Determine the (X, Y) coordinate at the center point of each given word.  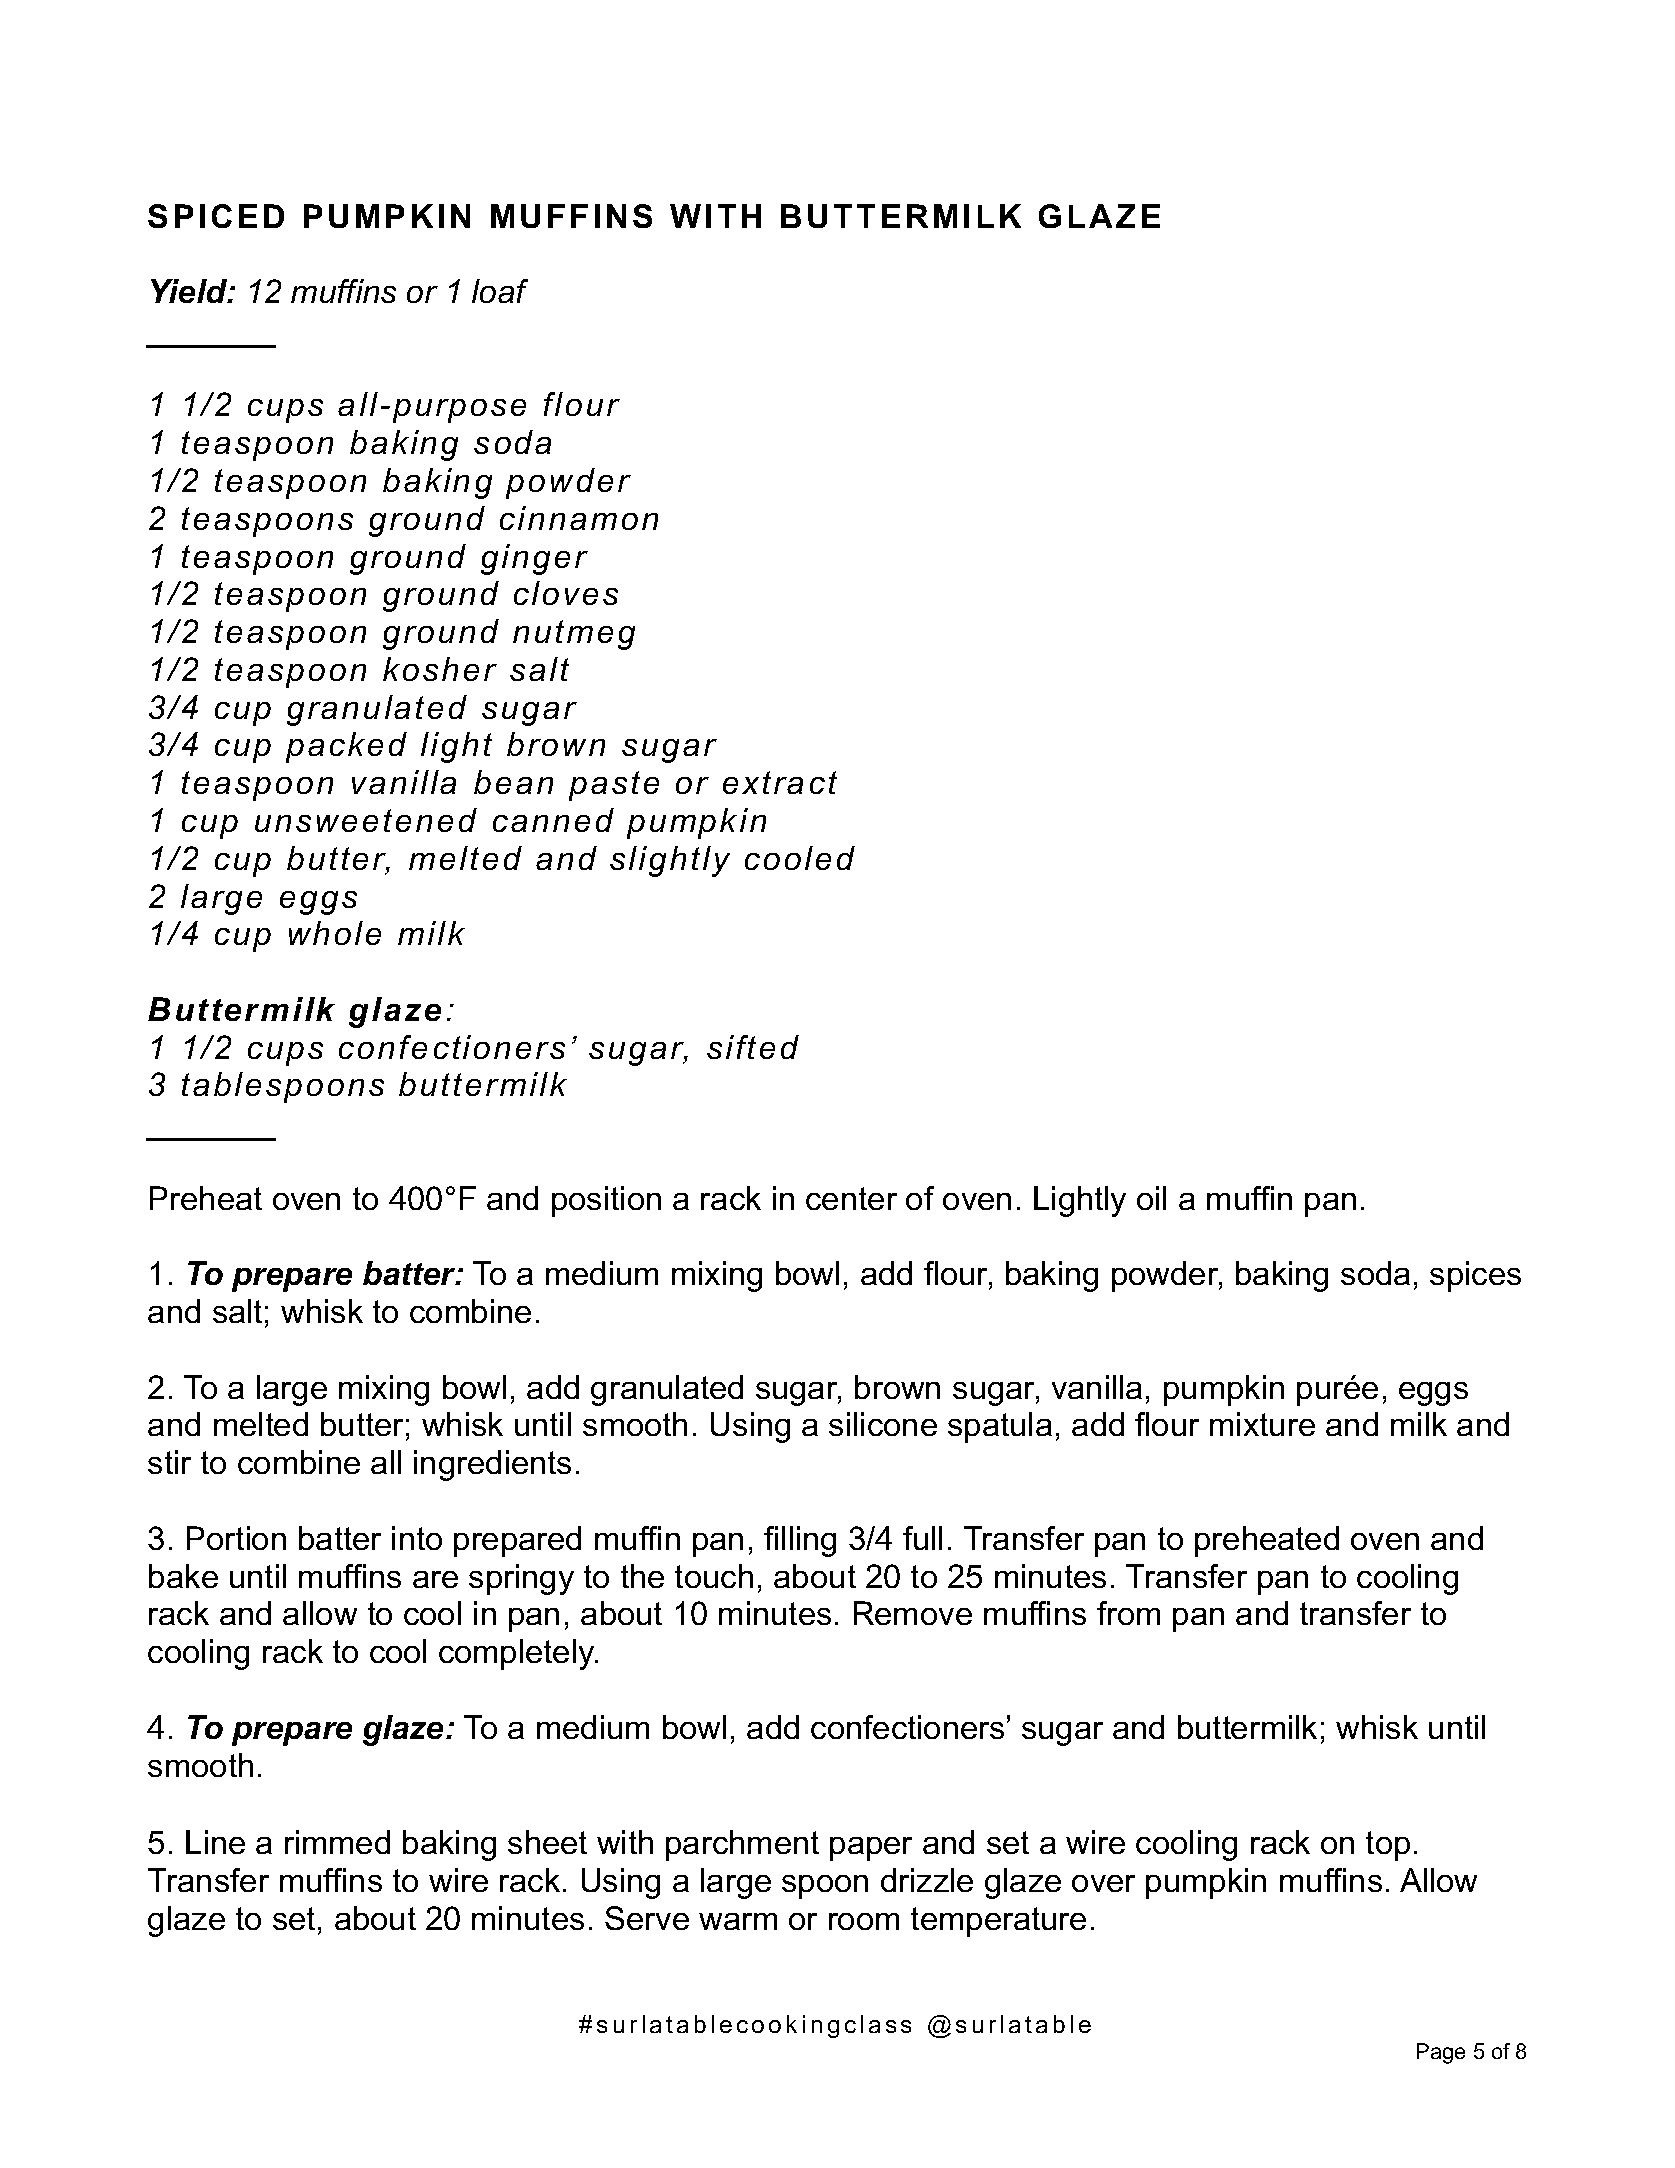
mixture (1262, 1424)
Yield (190, 291)
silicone (883, 1424)
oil (1151, 1198)
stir (169, 1462)
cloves (566, 593)
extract (780, 782)
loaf (500, 291)
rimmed (337, 1842)
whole (335, 933)
